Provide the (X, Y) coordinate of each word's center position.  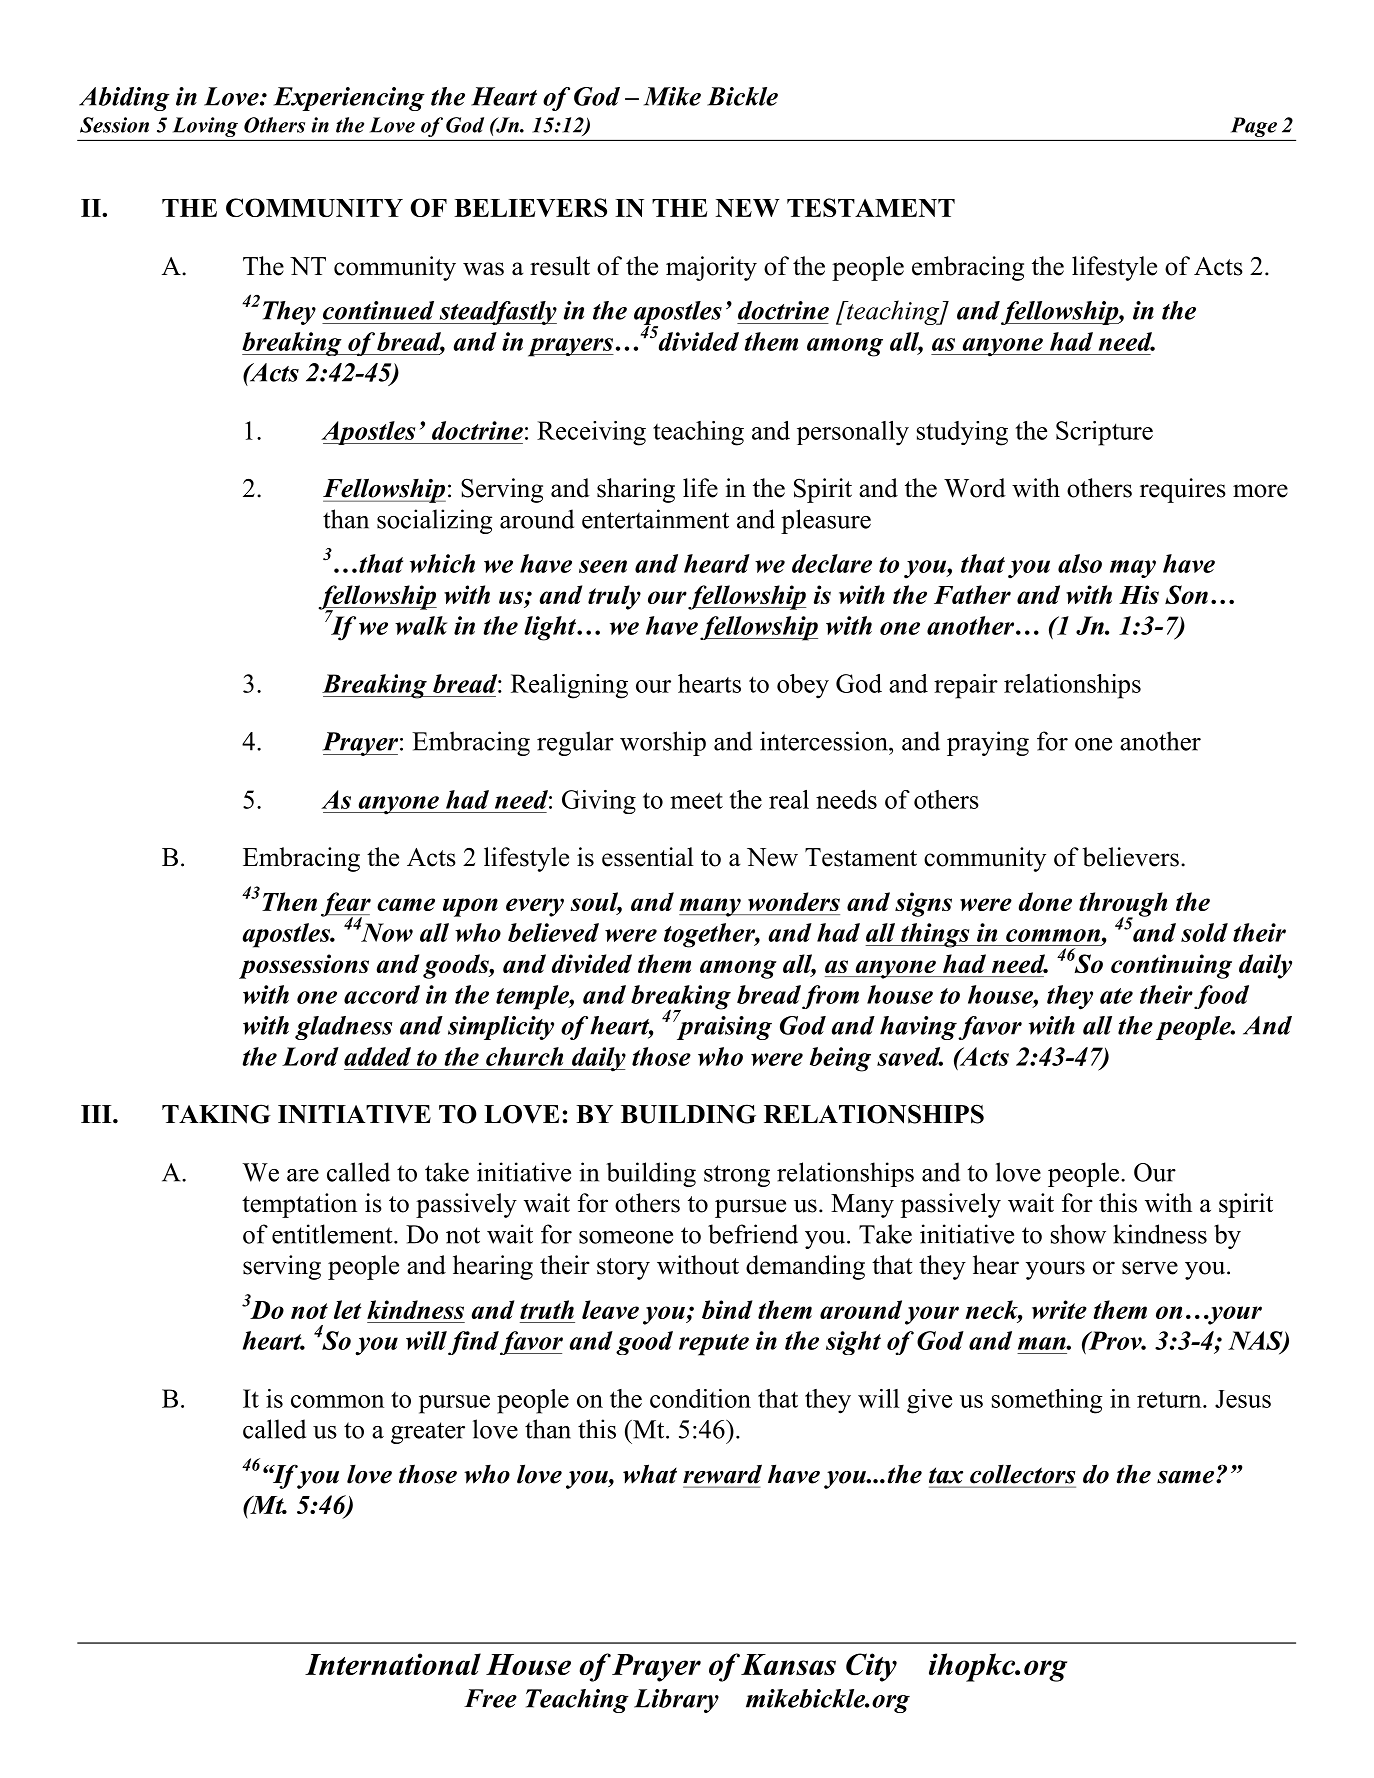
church (524, 1056)
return (1170, 1400)
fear (346, 905)
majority (711, 268)
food (1221, 997)
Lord (310, 1056)
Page (1254, 127)
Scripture (1104, 433)
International (393, 1664)
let (348, 1309)
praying (988, 743)
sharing (636, 490)
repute (714, 1345)
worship (663, 743)
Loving (205, 127)
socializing (434, 521)
